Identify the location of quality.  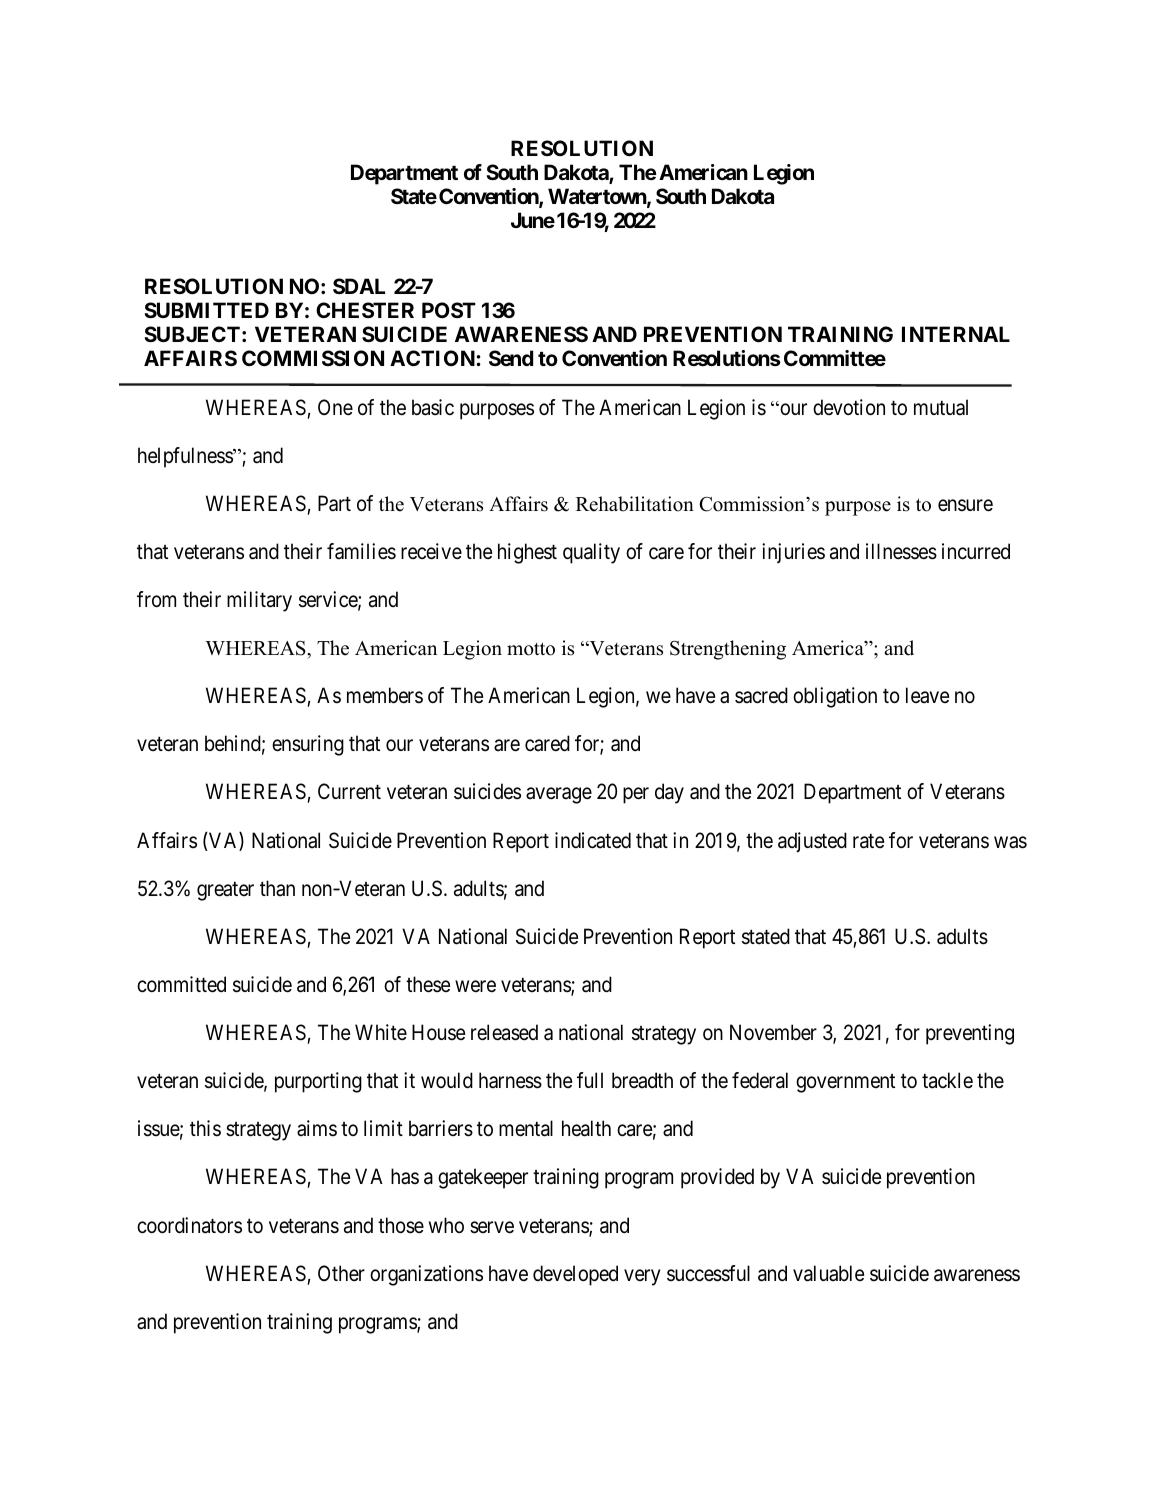
(591, 553).
